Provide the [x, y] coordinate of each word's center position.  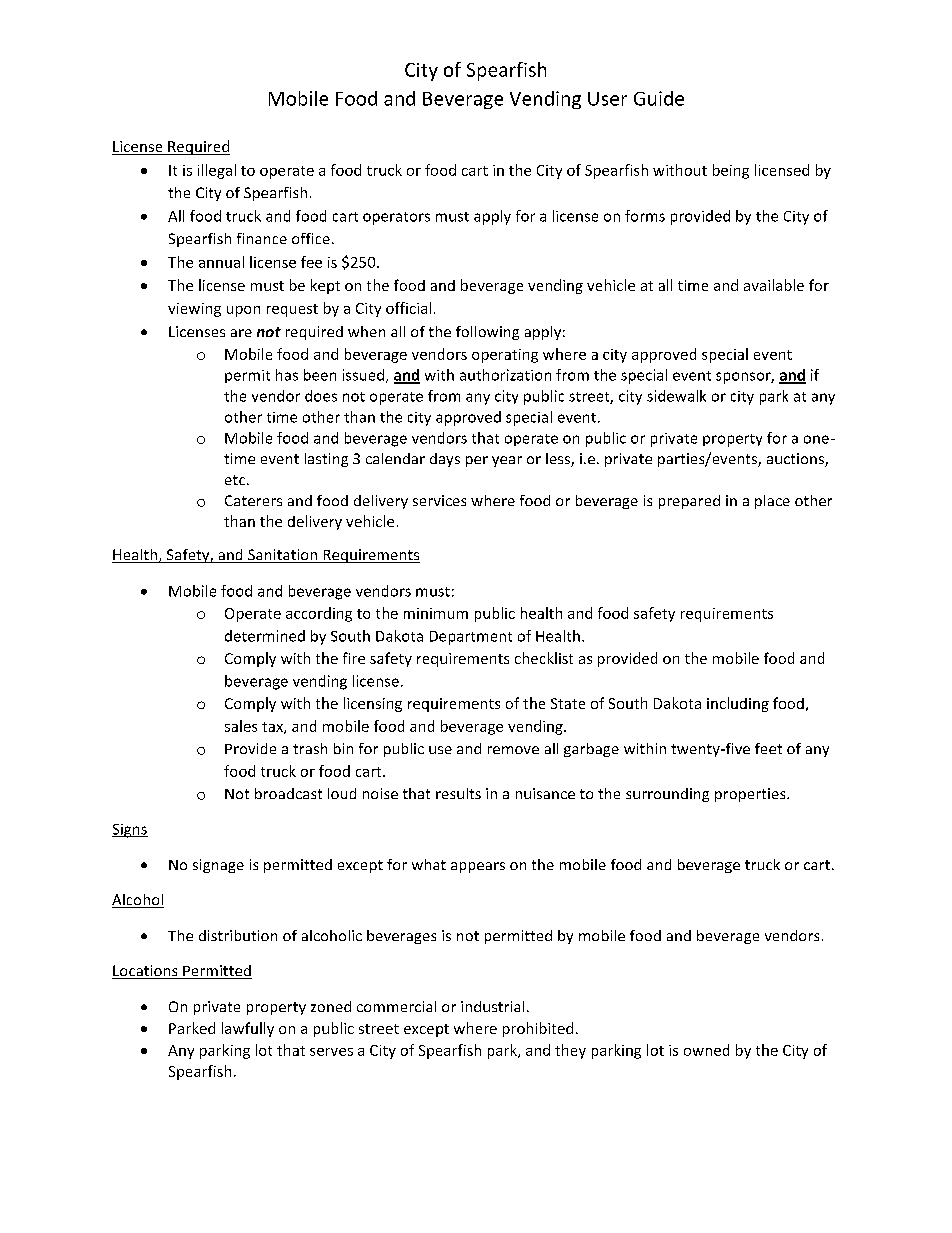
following [487, 333]
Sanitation [283, 556]
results [458, 793]
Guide [659, 98]
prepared [689, 502]
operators [396, 218]
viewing [194, 310]
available [774, 285]
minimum [436, 613]
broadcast [288, 793]
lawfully [248, 1029]
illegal [217, 171]
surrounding [667, 795]
